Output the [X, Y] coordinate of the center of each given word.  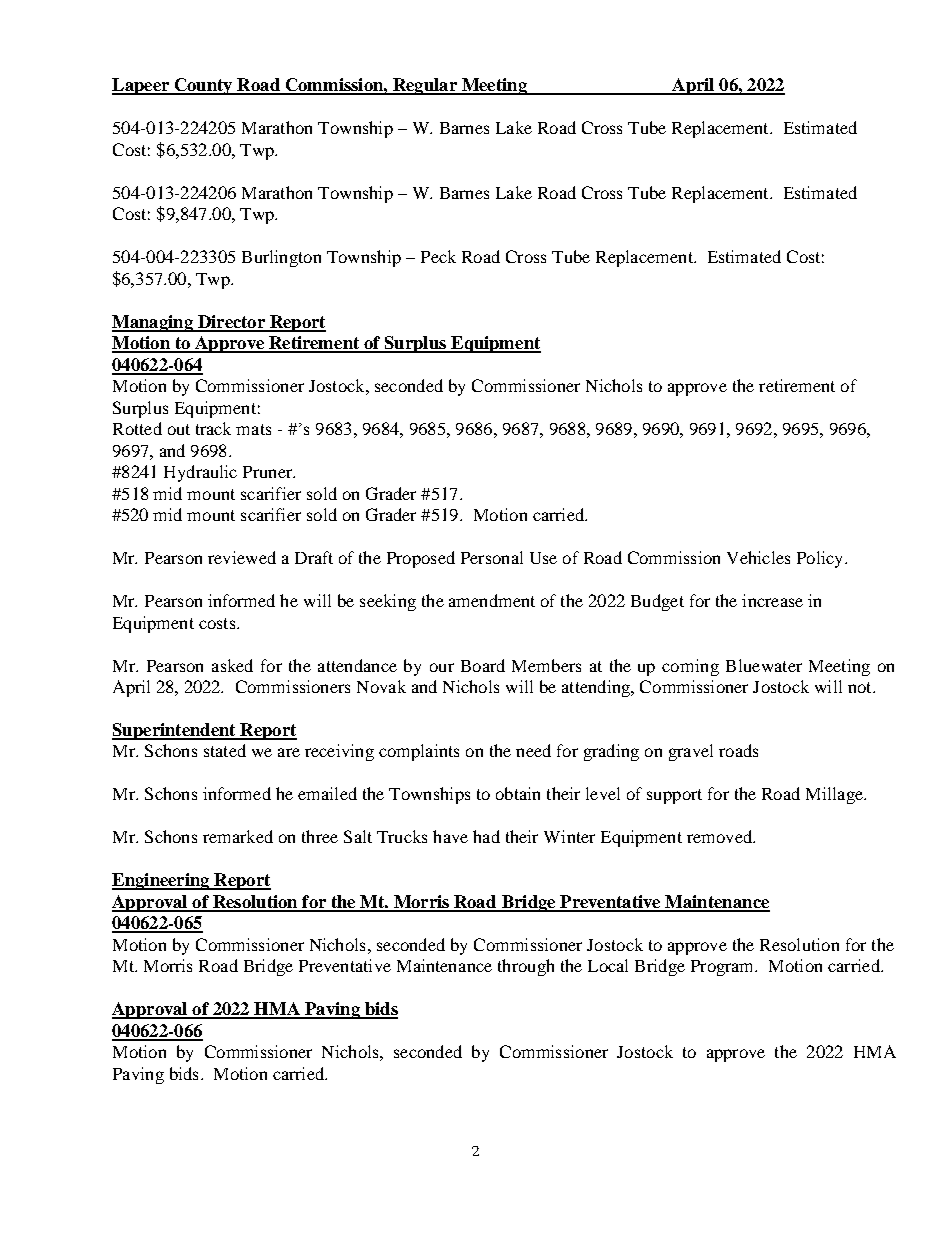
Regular [425, 86]
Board [483, 665]
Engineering [162, 881]
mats [253, 429]
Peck [438, 256]
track [213, 428]
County [203, 86]
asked [232, 665]
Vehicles [758, 557]
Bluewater [764, 665]
